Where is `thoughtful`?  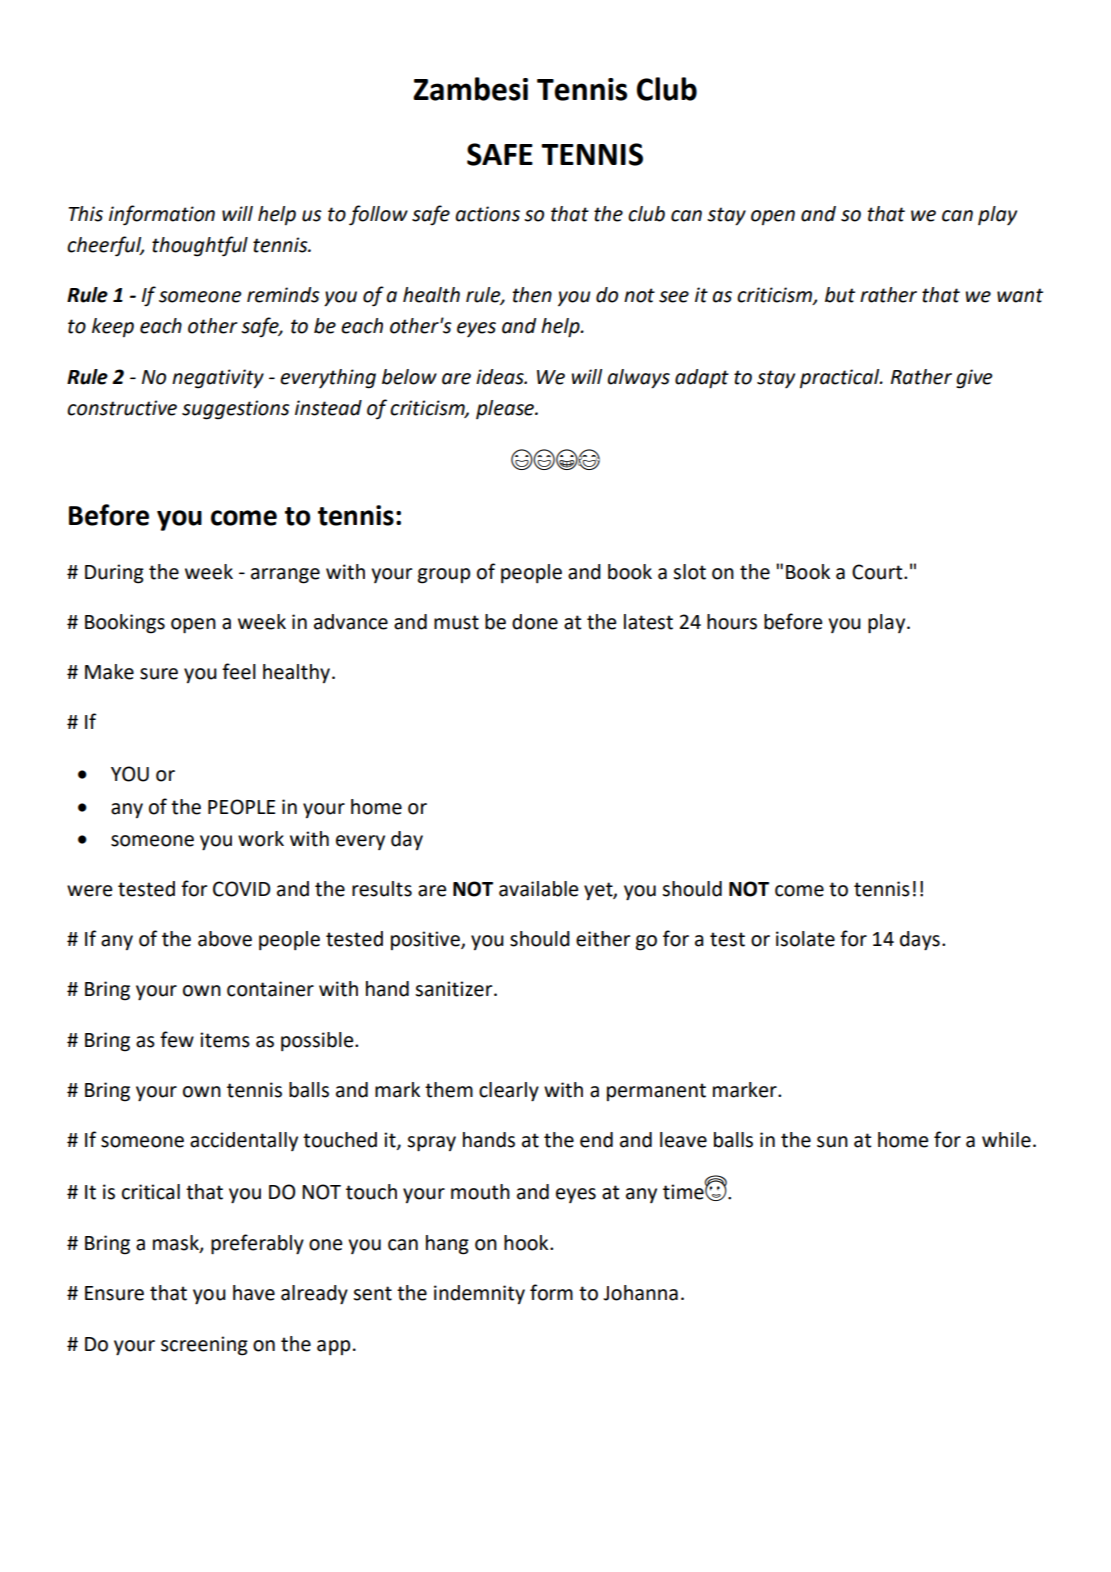
thoughtful is located at coordinates (200, 246).
